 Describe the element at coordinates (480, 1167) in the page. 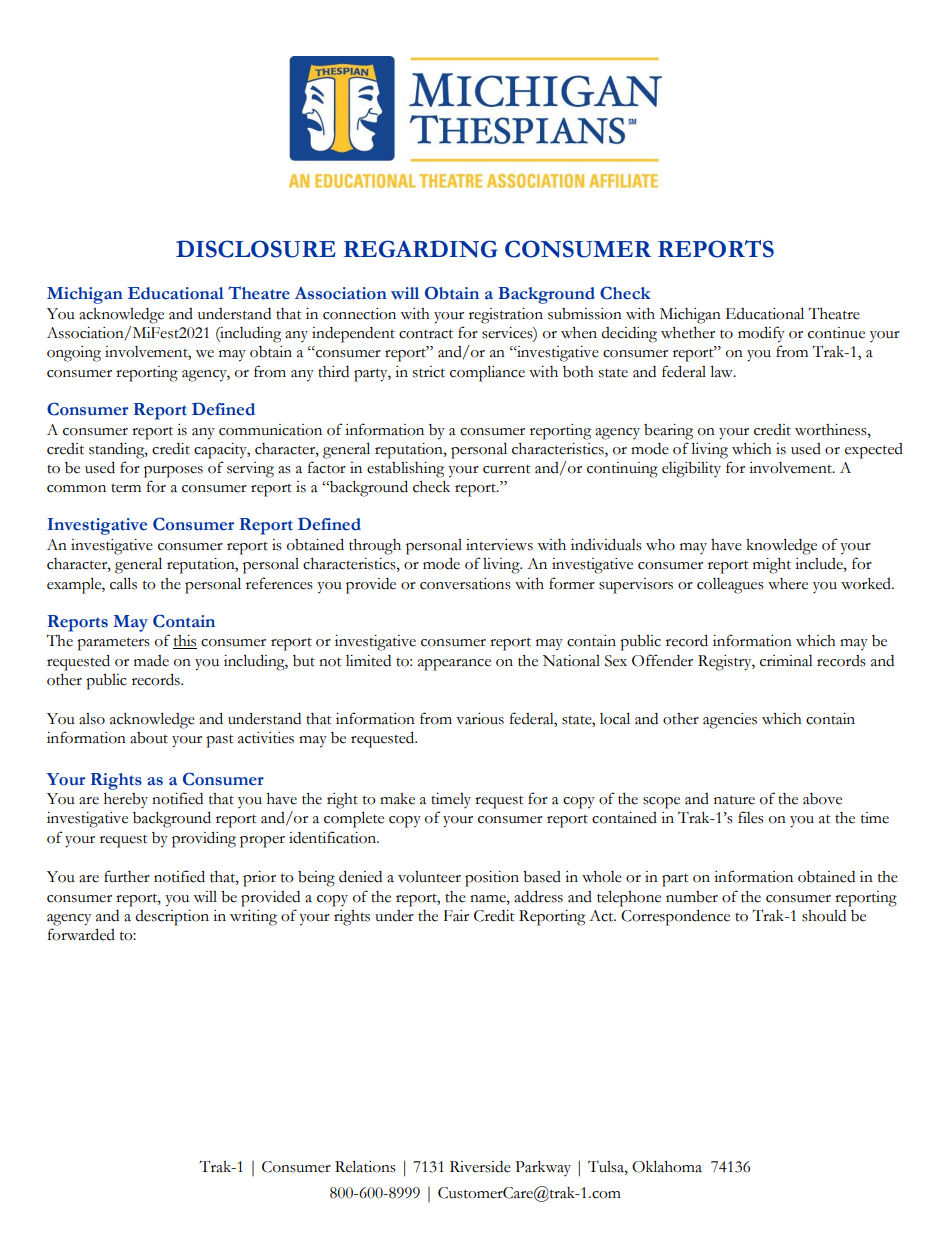

I see `Riverside` at that location.
